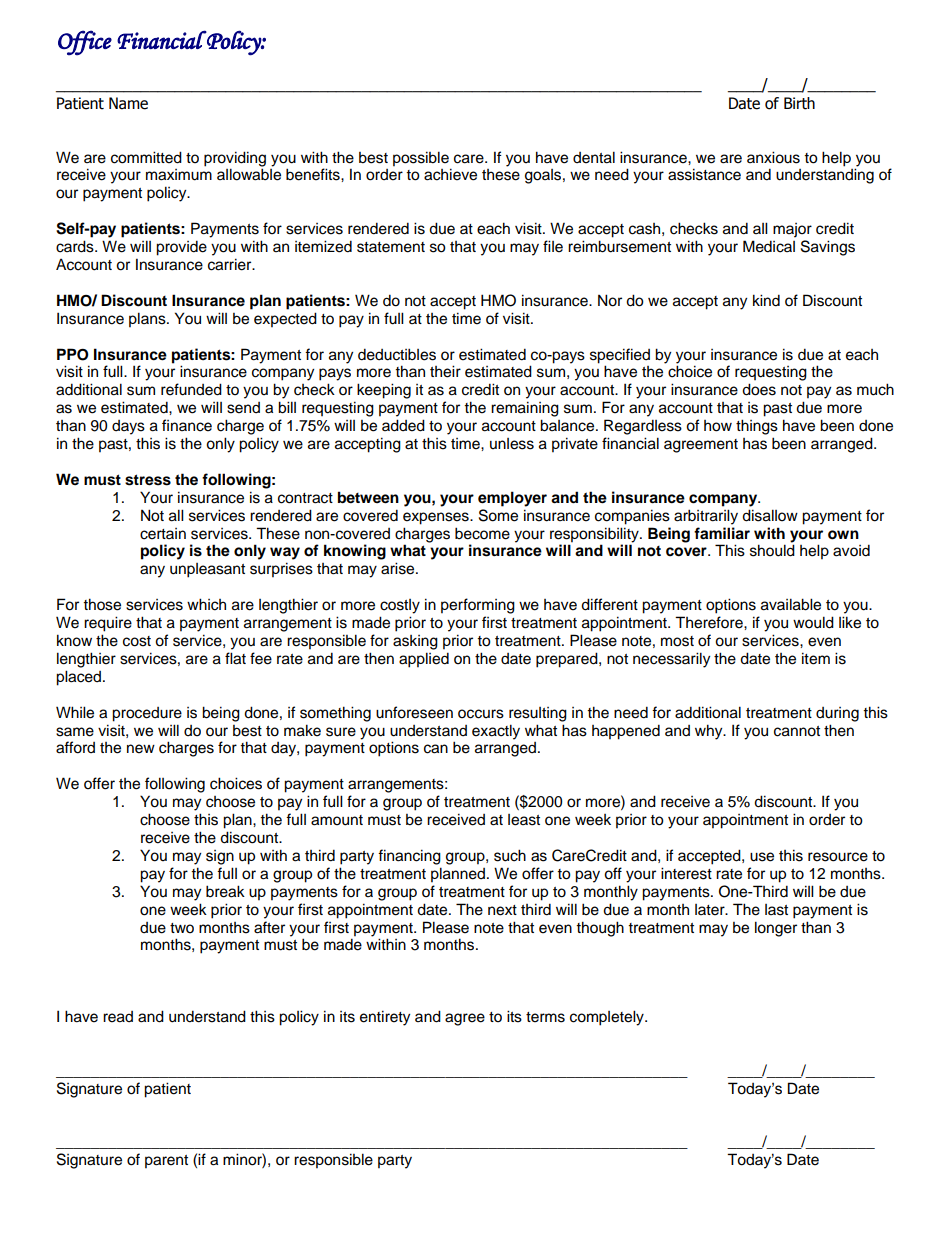  Describe the element at coordinates (799, 103) in the screenshot. I see `Birth` at that location.
